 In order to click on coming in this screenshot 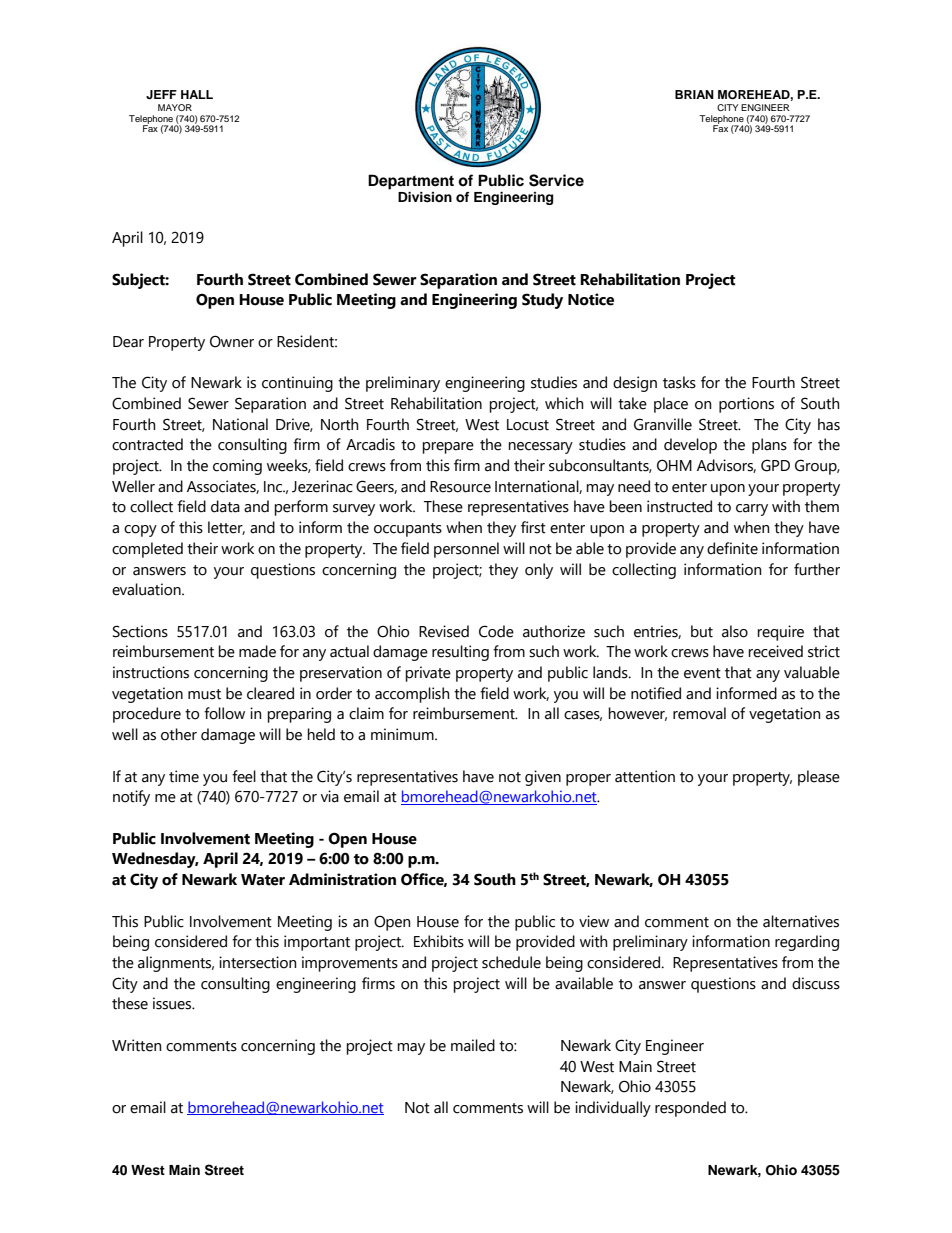, I will do `click(237, 467)`.
